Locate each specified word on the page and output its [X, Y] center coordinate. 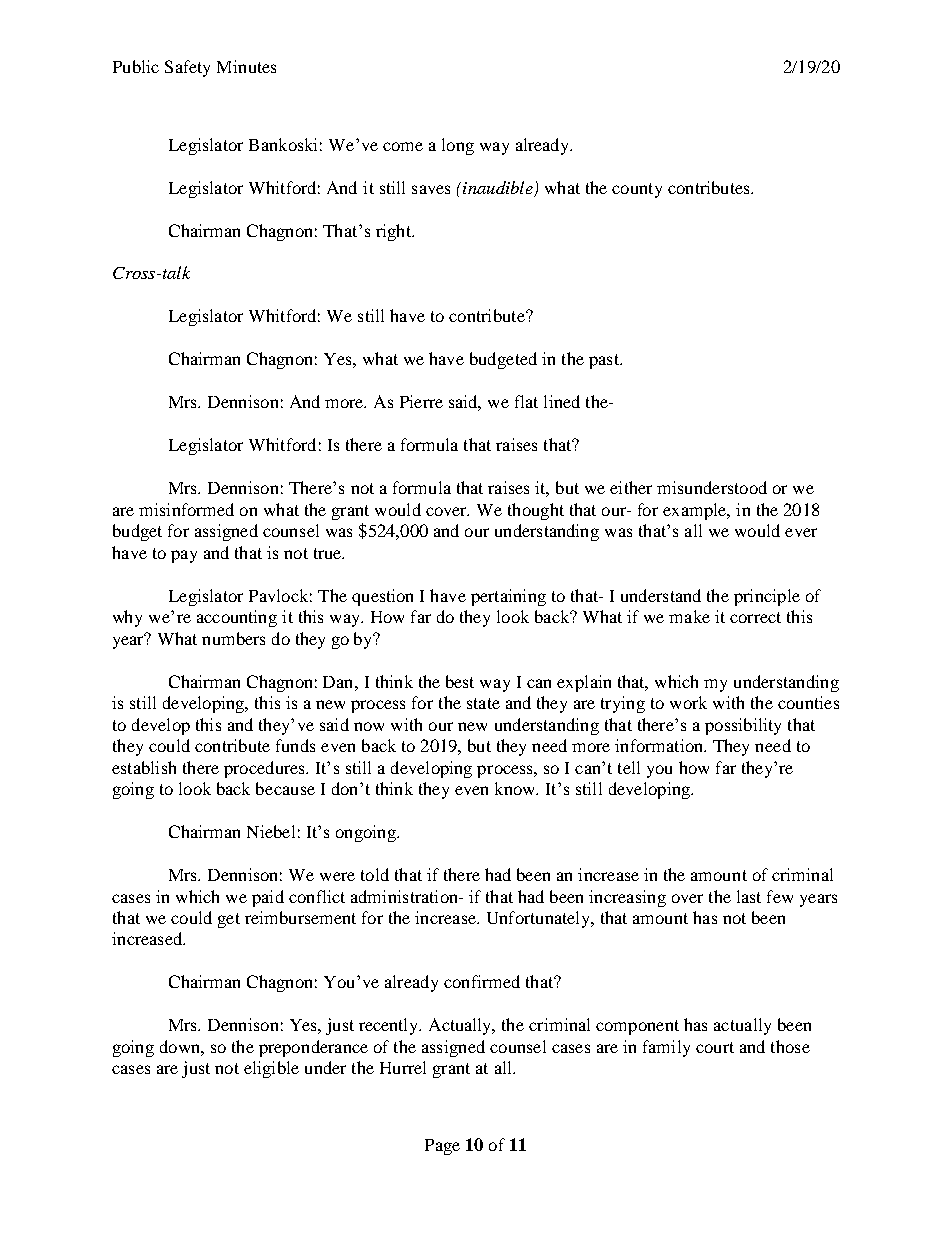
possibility [743, 726]
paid [268, 898]
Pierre [421, 401]
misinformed [186, 509]
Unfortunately [540, 919]
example [696, 511]
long [458, 146]
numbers [233, 638]
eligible [271, 1069]
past [605, 361]
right [394, 232]
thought [536, 511]
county [637, 190]
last [749, 896]
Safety [187, 68]
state [483, 703]
